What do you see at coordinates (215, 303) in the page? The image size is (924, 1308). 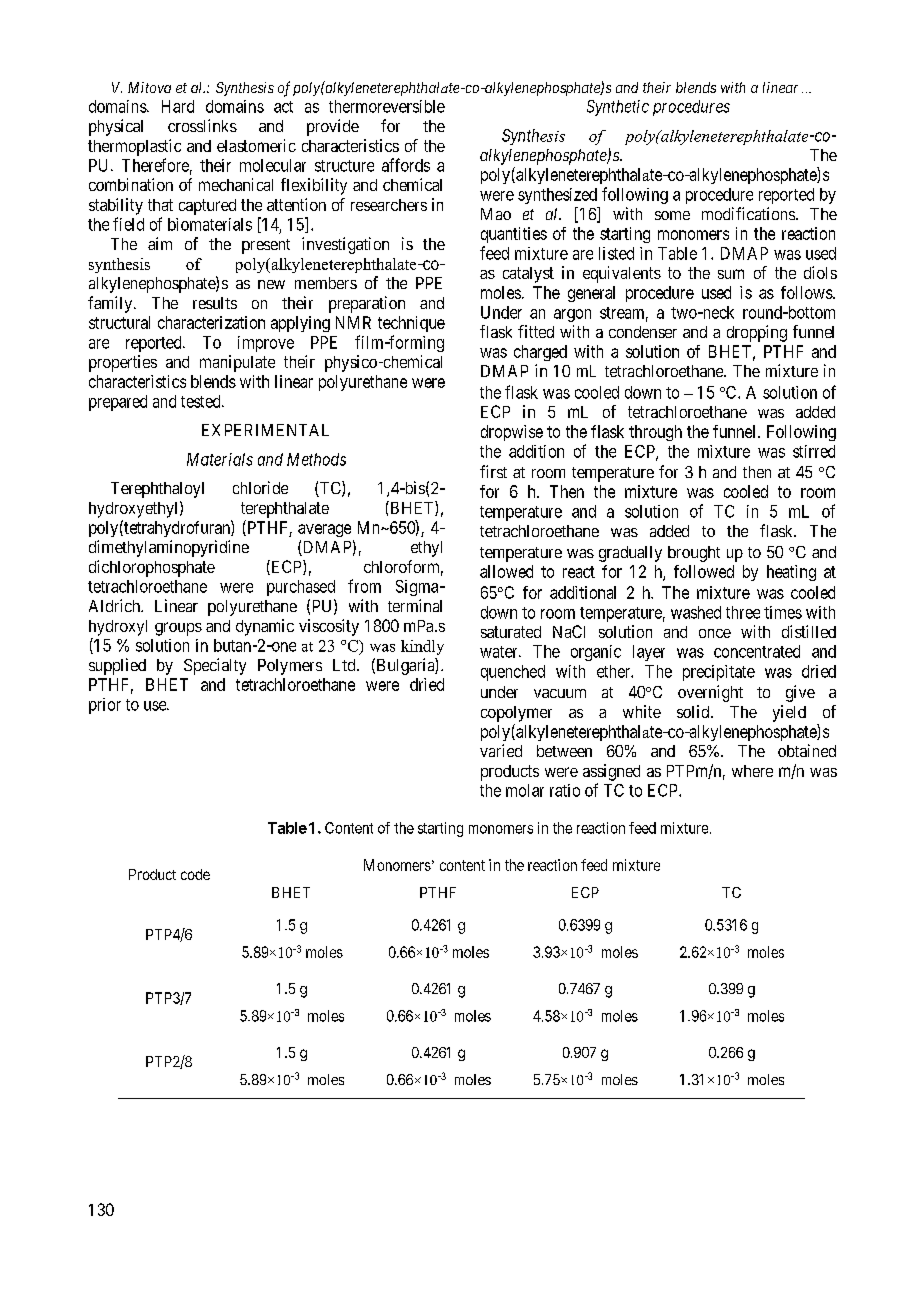 I see `results` at bounding box center [215, 303].
